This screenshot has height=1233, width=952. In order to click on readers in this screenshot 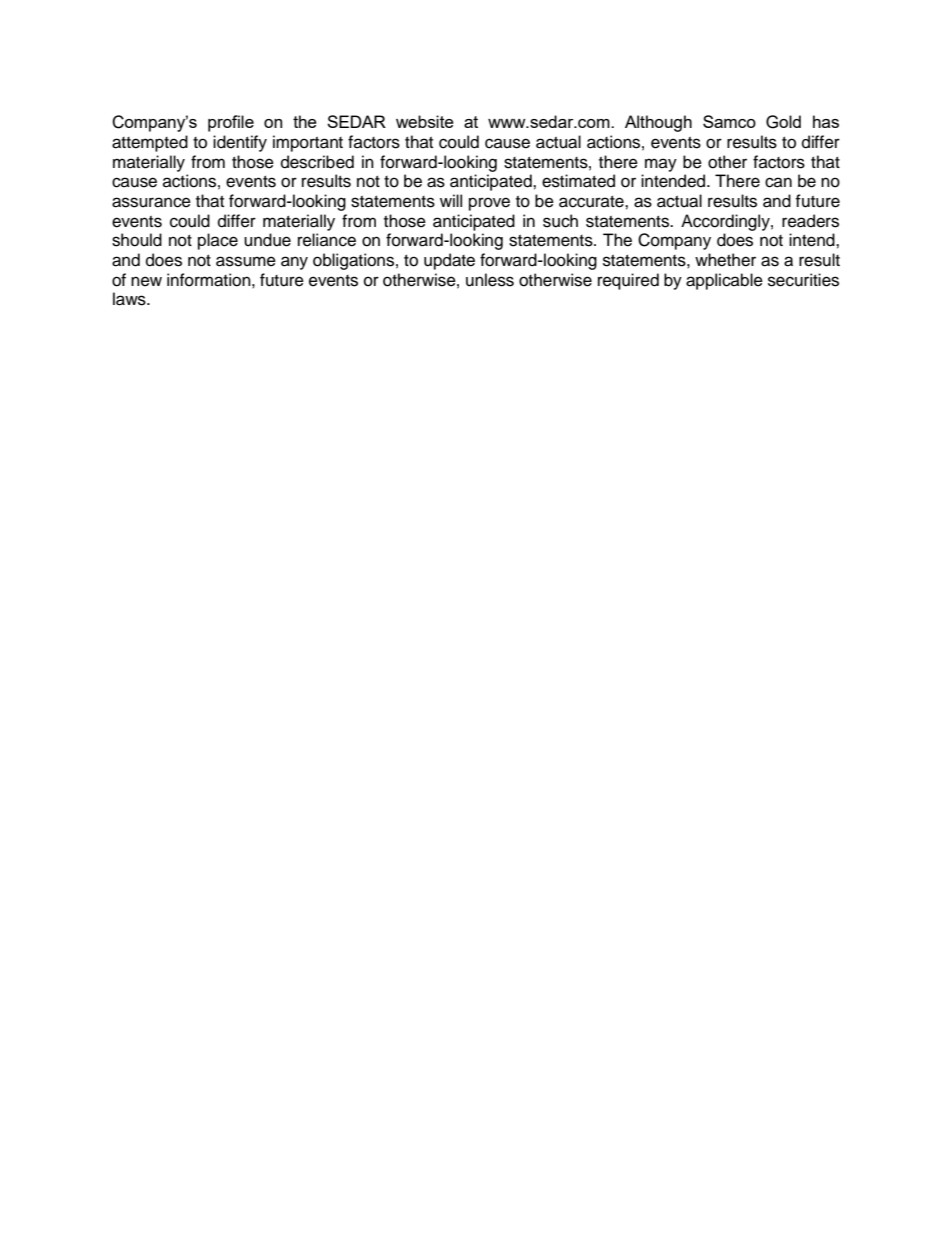, I will do `click(810, 221)`.
